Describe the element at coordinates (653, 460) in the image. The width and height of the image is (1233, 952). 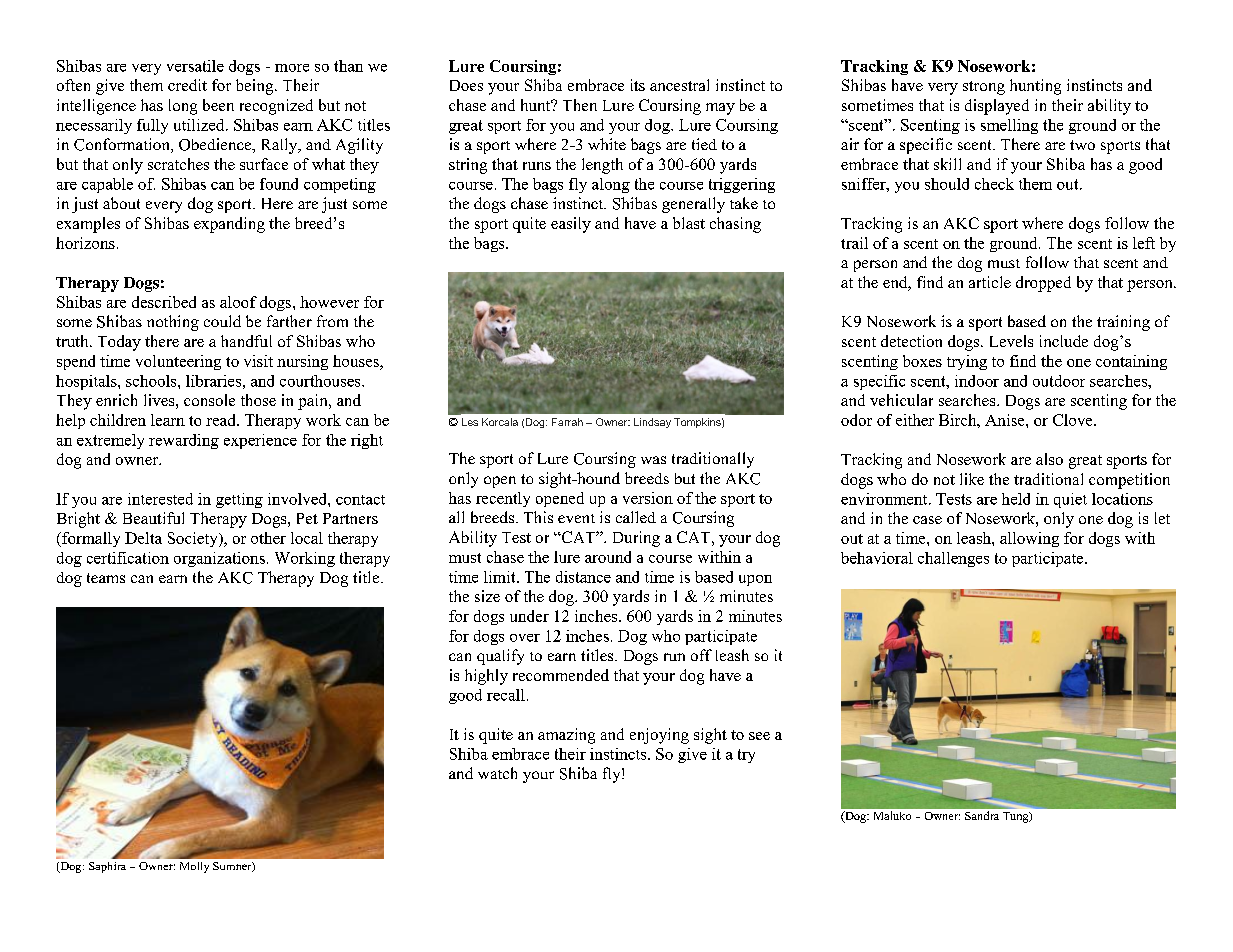
I see `was` at that location.
